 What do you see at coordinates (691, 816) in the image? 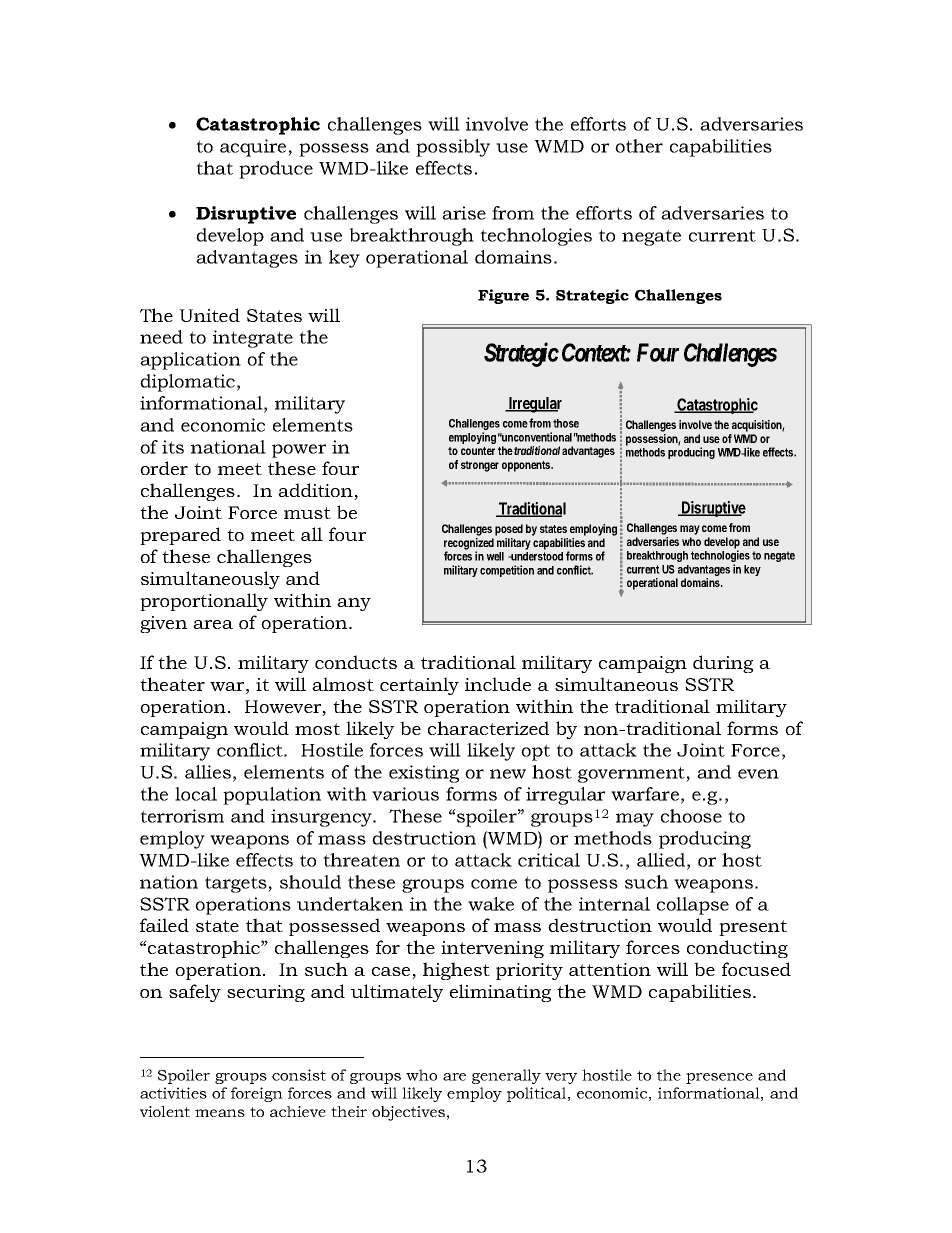
I see `choose` at bounding box center [691, 816].
